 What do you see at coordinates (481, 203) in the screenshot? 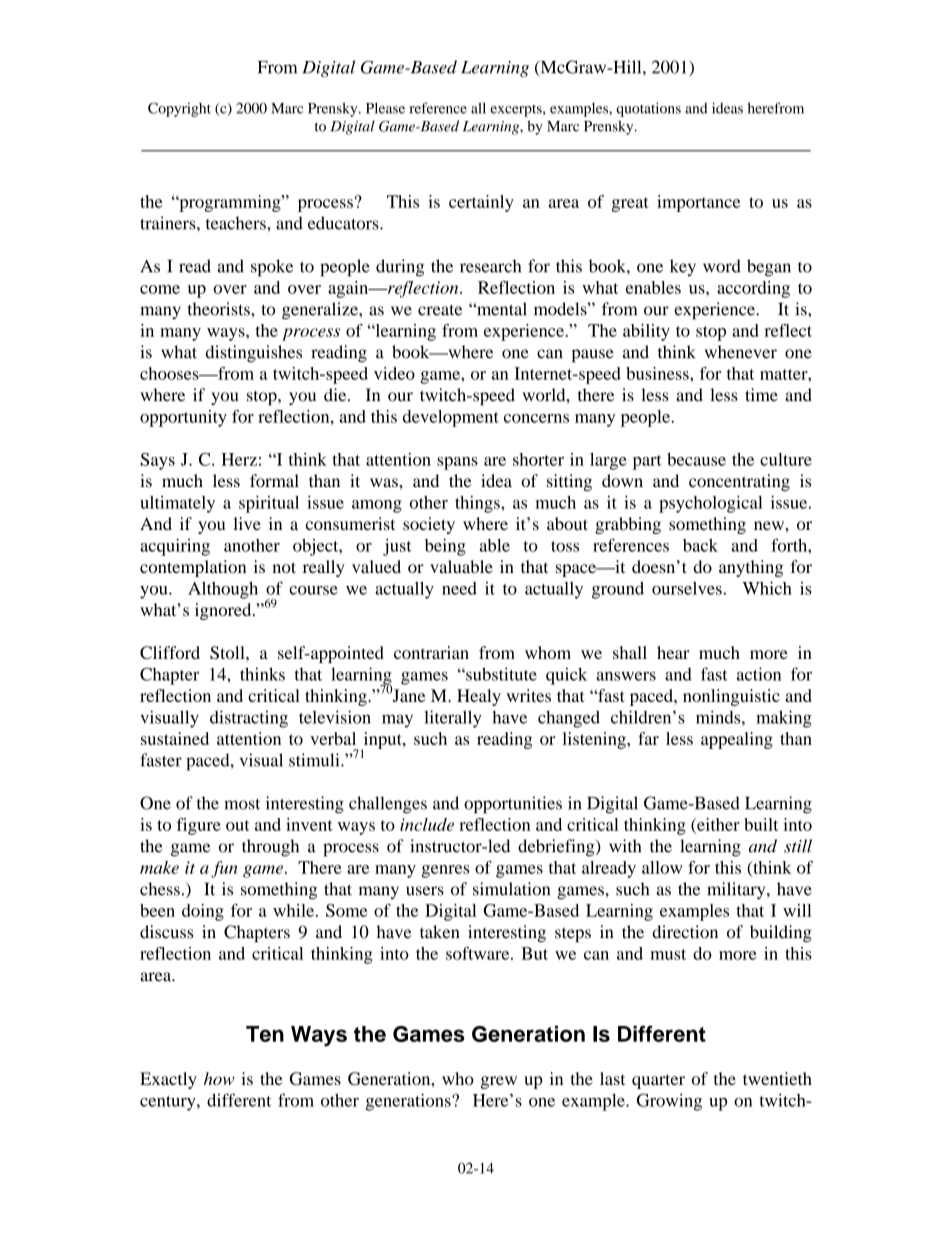
I see `certainly` at bounding box center [481, 203].
